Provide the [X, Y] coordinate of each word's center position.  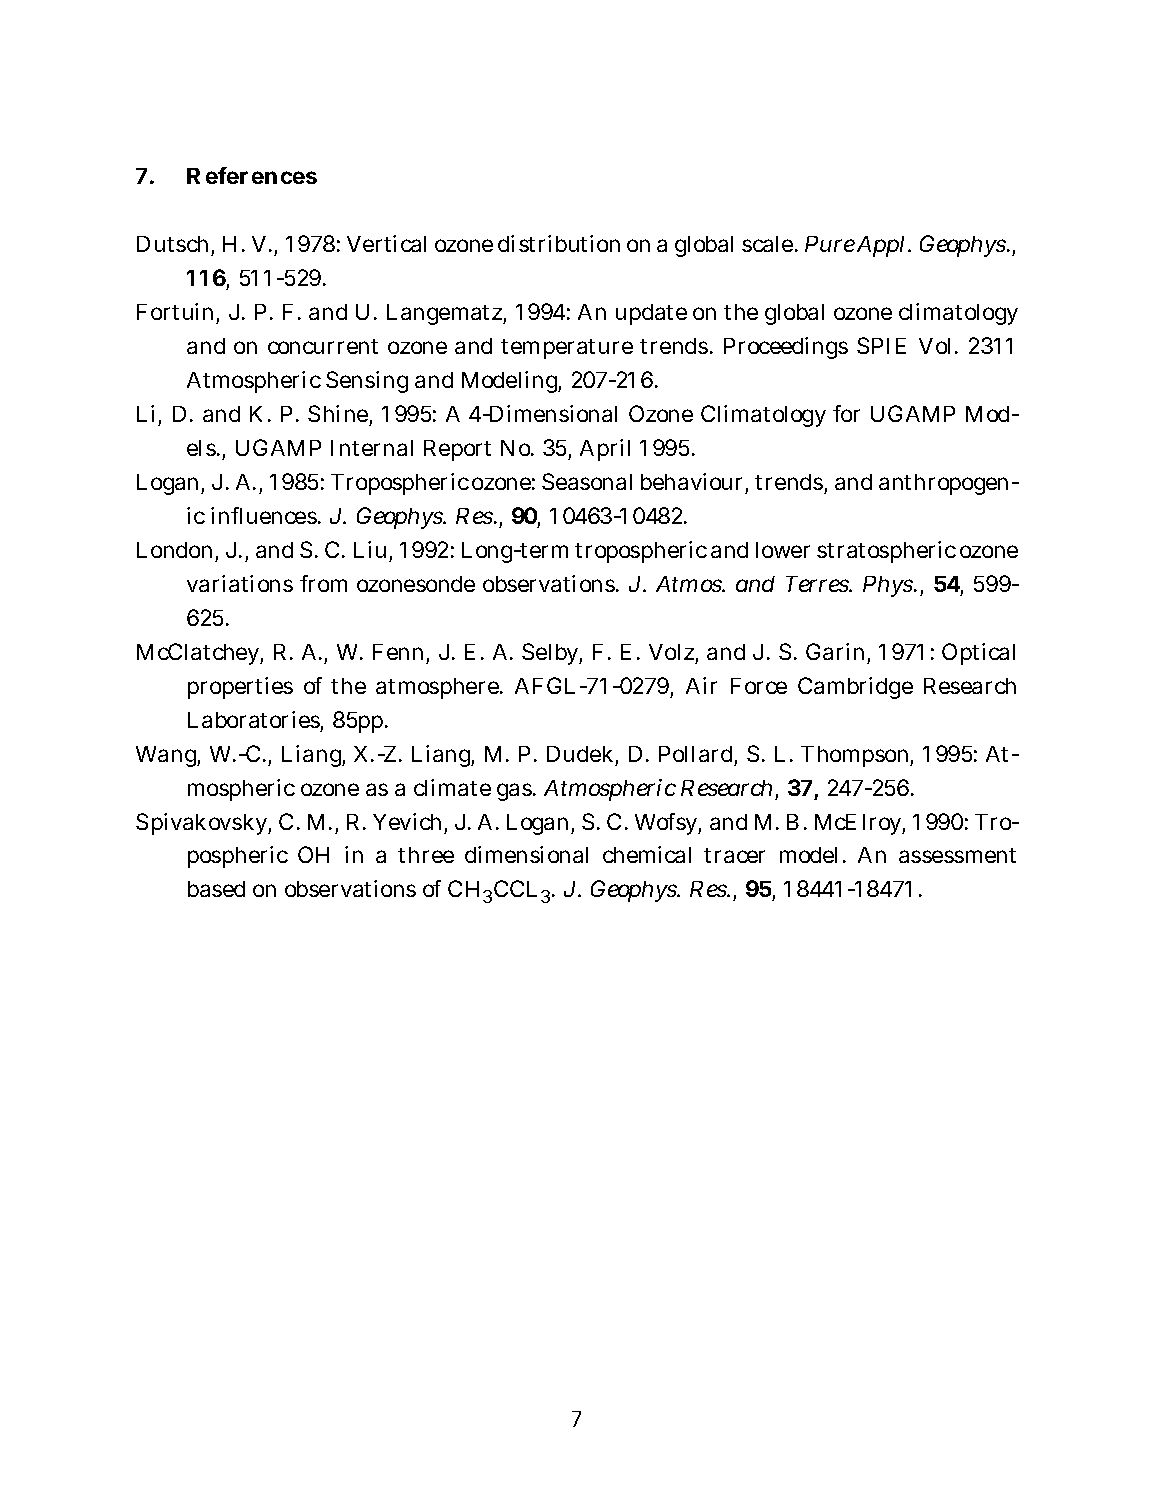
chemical [647, 854]
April [605, 450]
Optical [978, 654]
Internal [372, 448]
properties [240, 688]
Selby [552, 654]
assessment [957, 855]
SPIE [881, 345]
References [252, 175]
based [216, 889]
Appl [883, 246]
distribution [559, 243]
